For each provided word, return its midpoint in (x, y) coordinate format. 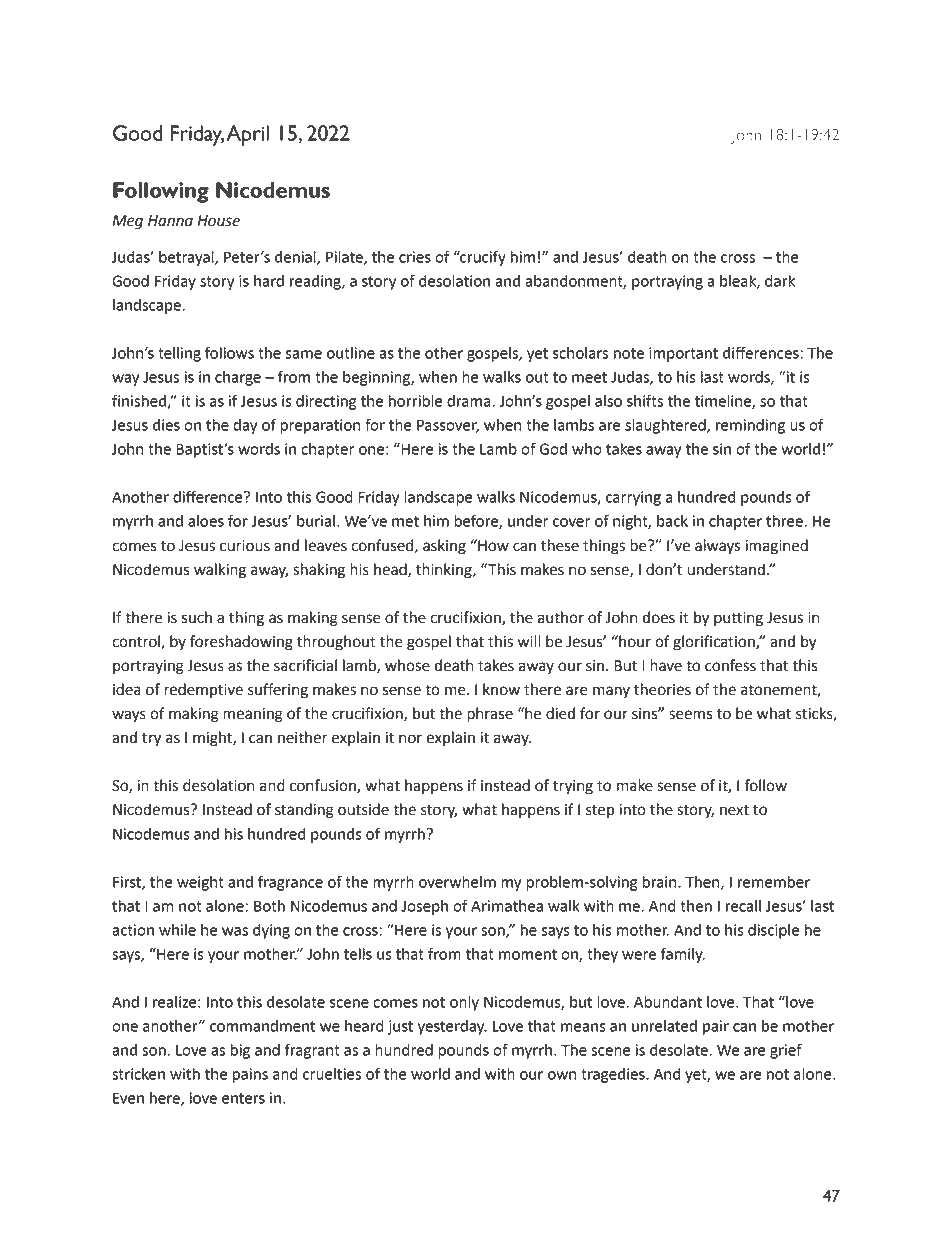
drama (470, 401)
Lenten (494, 59)
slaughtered (666, 426)
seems (691, 715)
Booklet (555, 59)
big (240, 1051)
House (218, 221)
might (213, 739)
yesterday (452, 1027)
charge (238, 378)
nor (410, 739)
